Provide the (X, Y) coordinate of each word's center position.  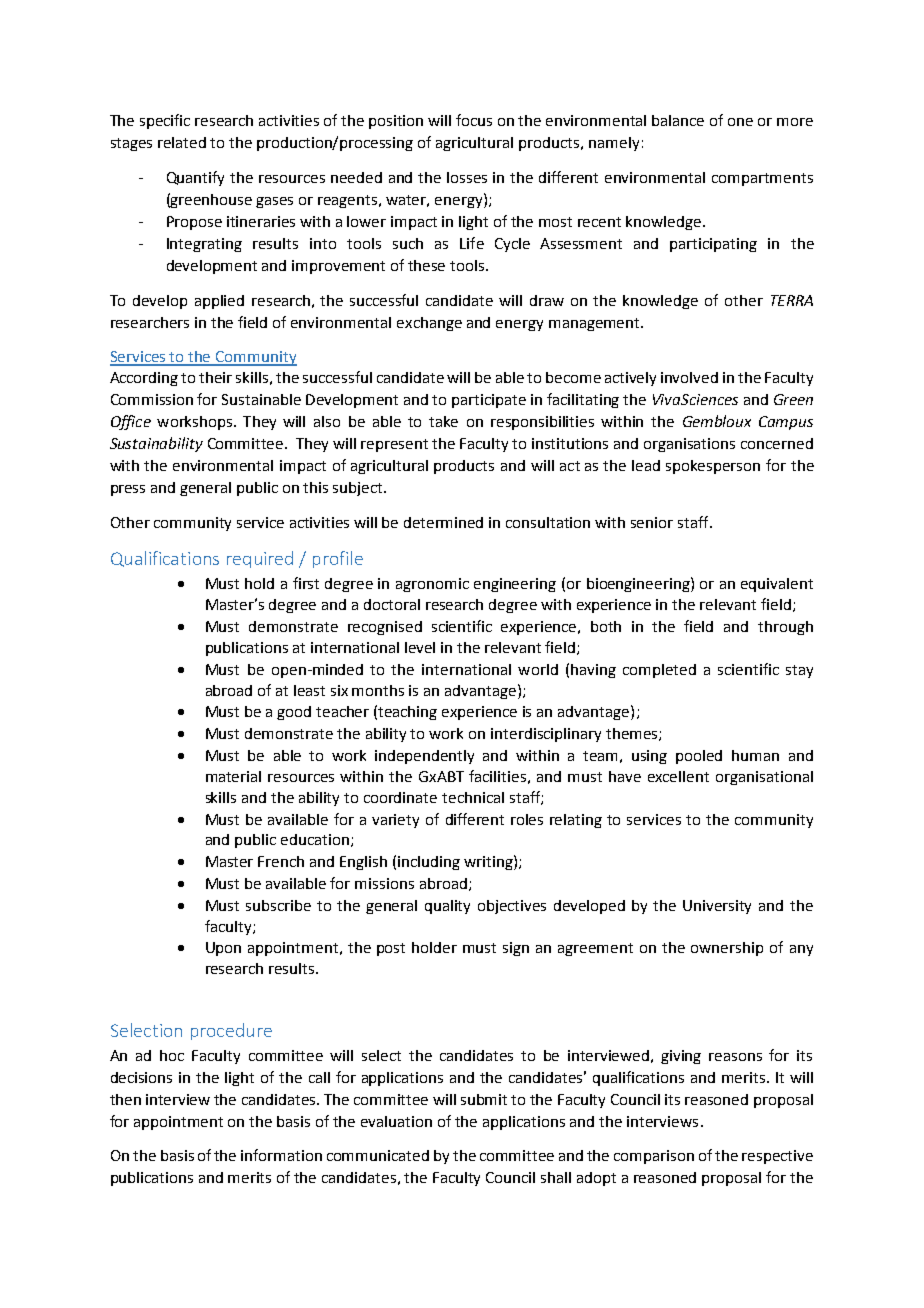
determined (443, 522)
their (215, 377)
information (281, 1155)
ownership (727, 949)
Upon (223, 949)
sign (516, 949)
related (182, 142)
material (233, 776)
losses (467, 177)
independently (424, 757)
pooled (699, 757)
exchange (429, 324)
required (260, 559)
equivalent (777, 585)
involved (689, 377)
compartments (762, 179)
